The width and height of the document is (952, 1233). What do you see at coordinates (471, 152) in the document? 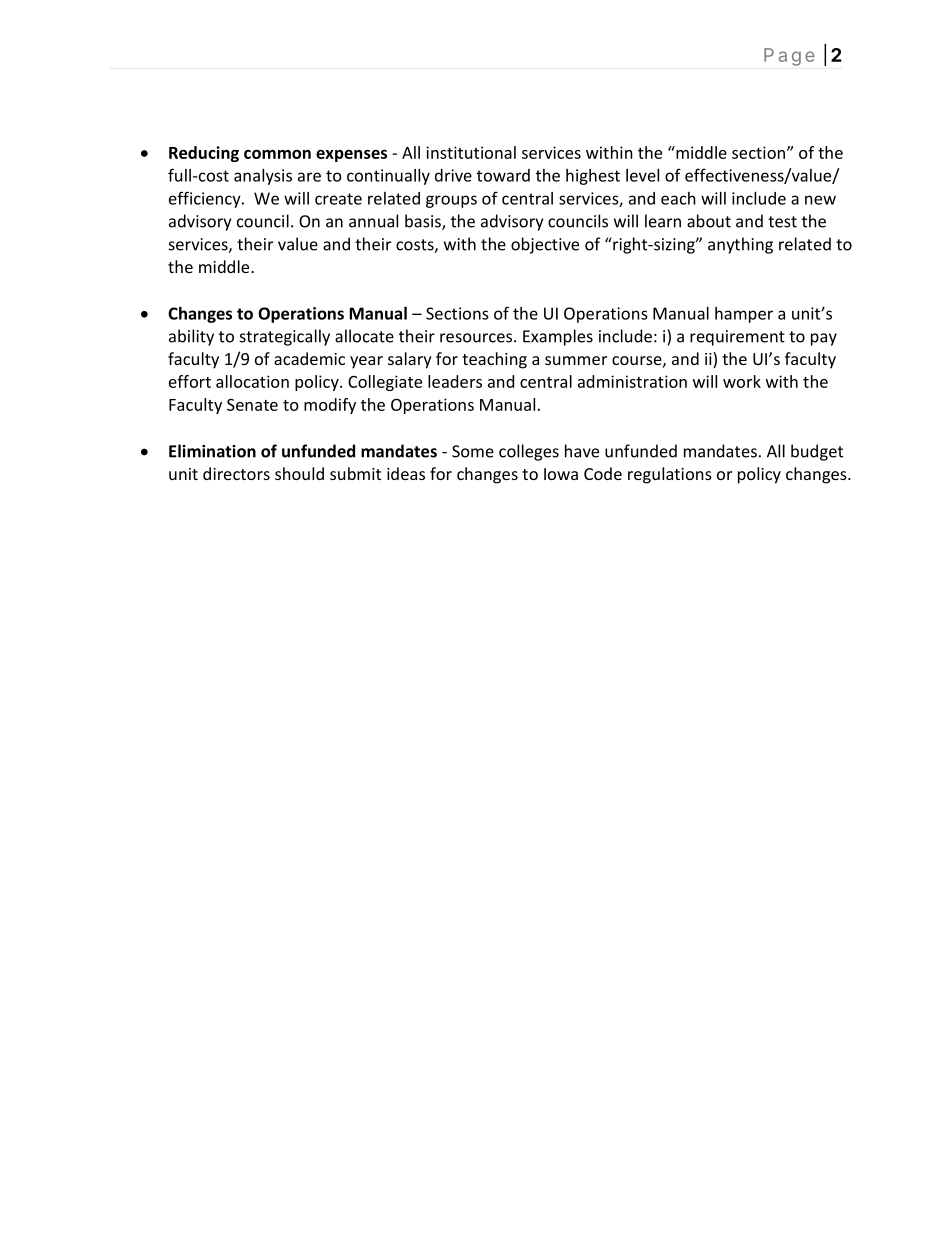
I see `institutional` at bounding box center [471, 152].
